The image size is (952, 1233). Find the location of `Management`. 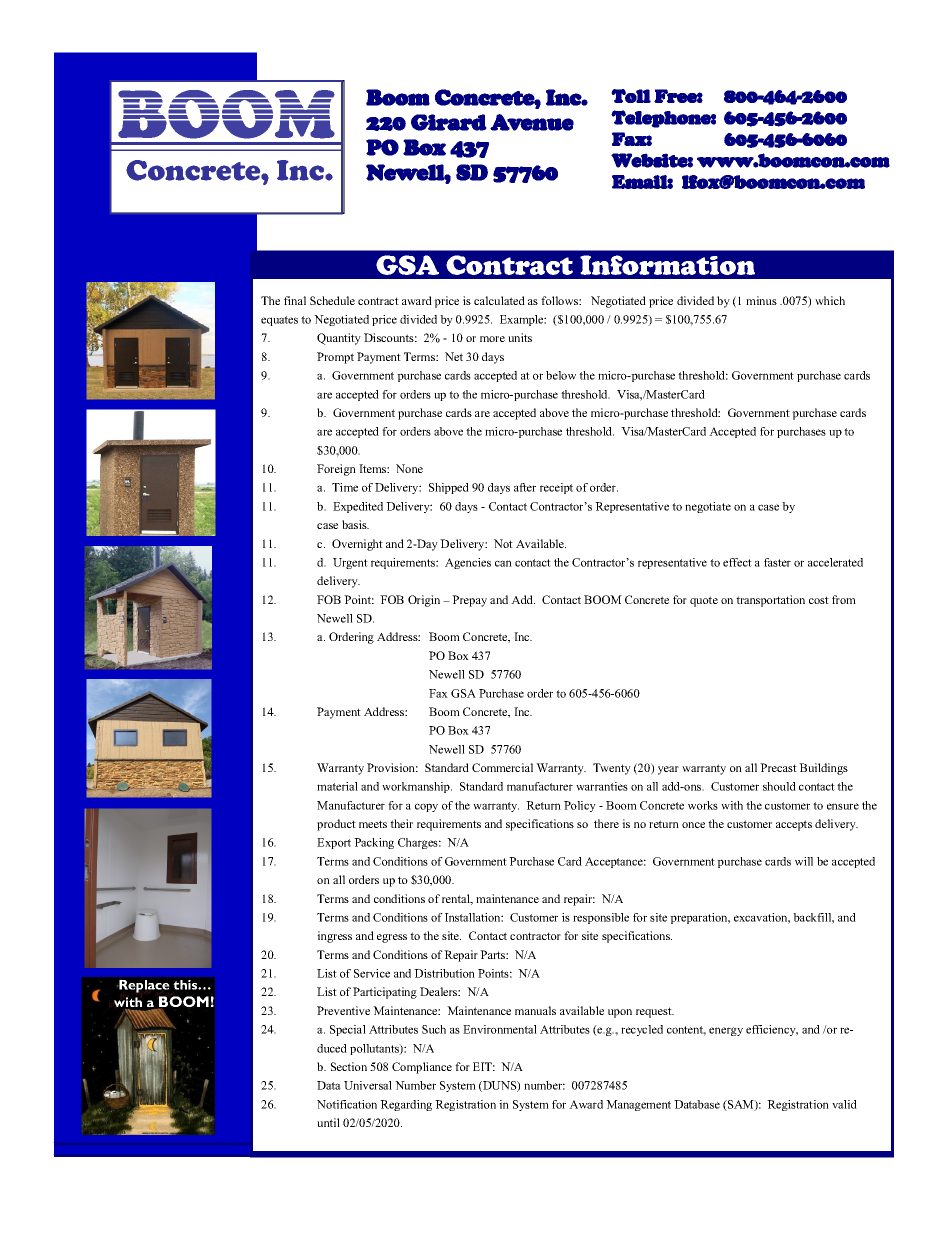

Management is located at coordinates (638, 1105).
